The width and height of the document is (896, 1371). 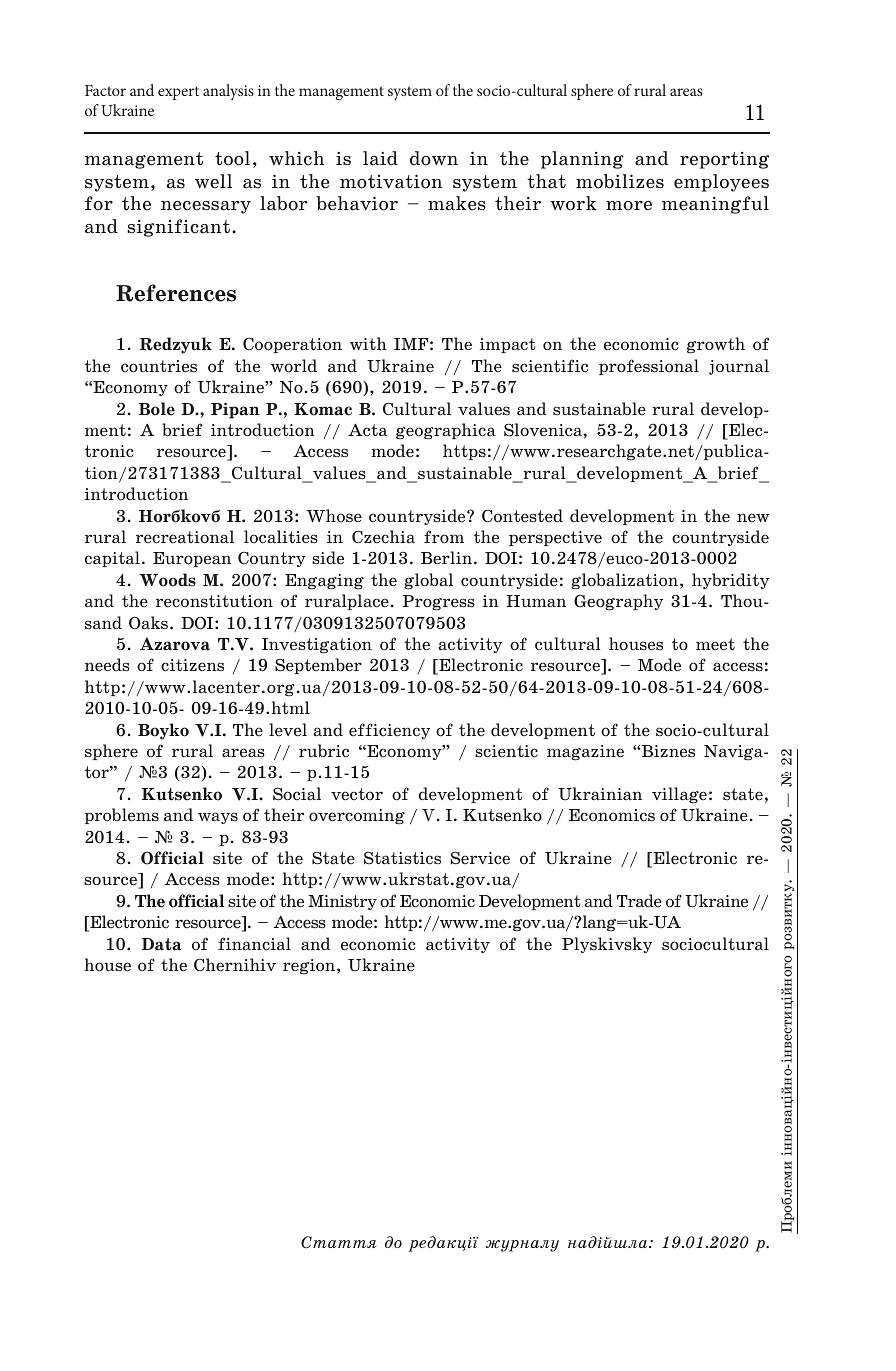 I want to click on new, so click(x=753, y=517).
